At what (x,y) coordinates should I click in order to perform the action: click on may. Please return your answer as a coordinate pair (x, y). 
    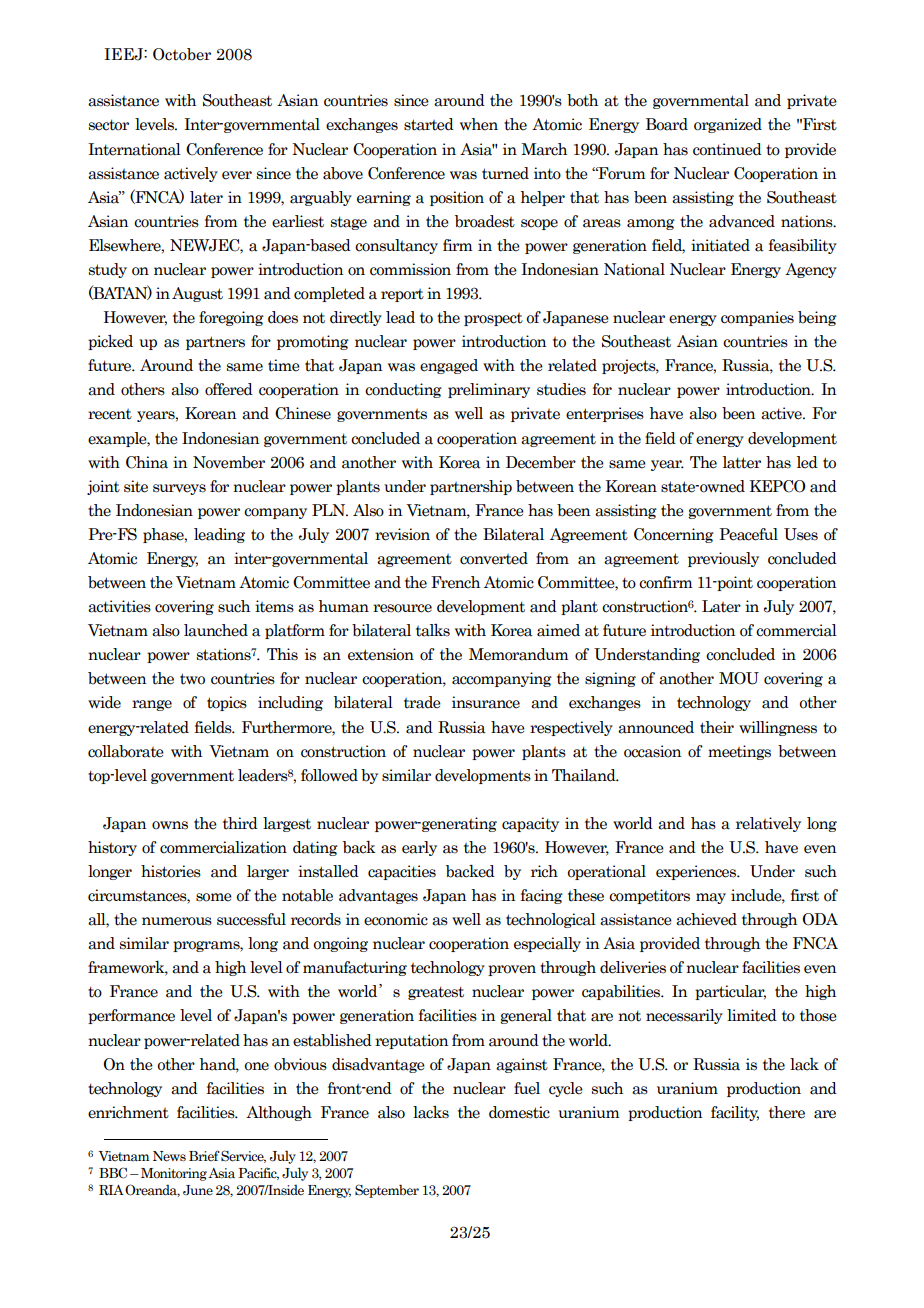
    Looking at the image, I should click on (711, 898).
